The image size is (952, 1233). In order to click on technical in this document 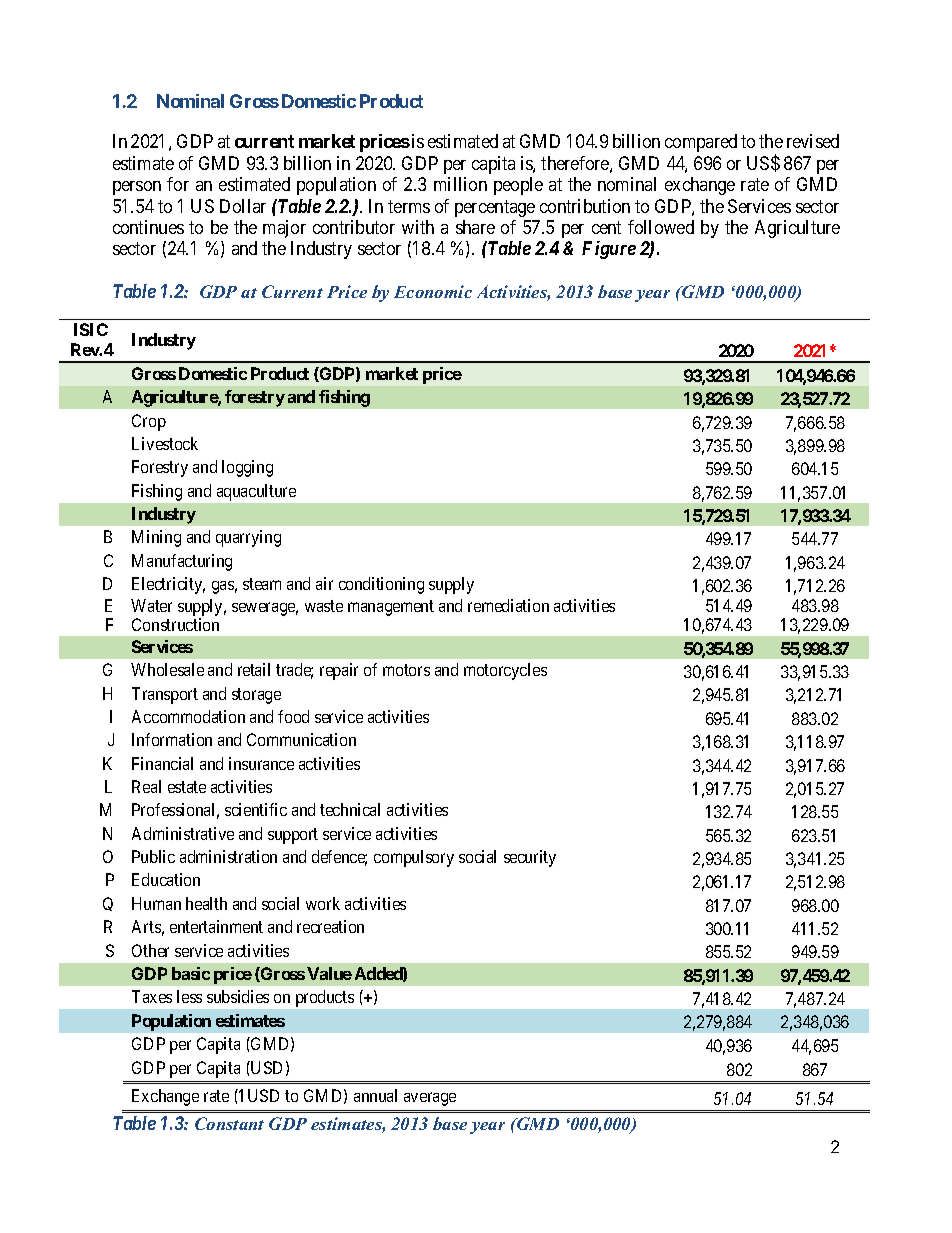, I will do `click(350, 809)`.
